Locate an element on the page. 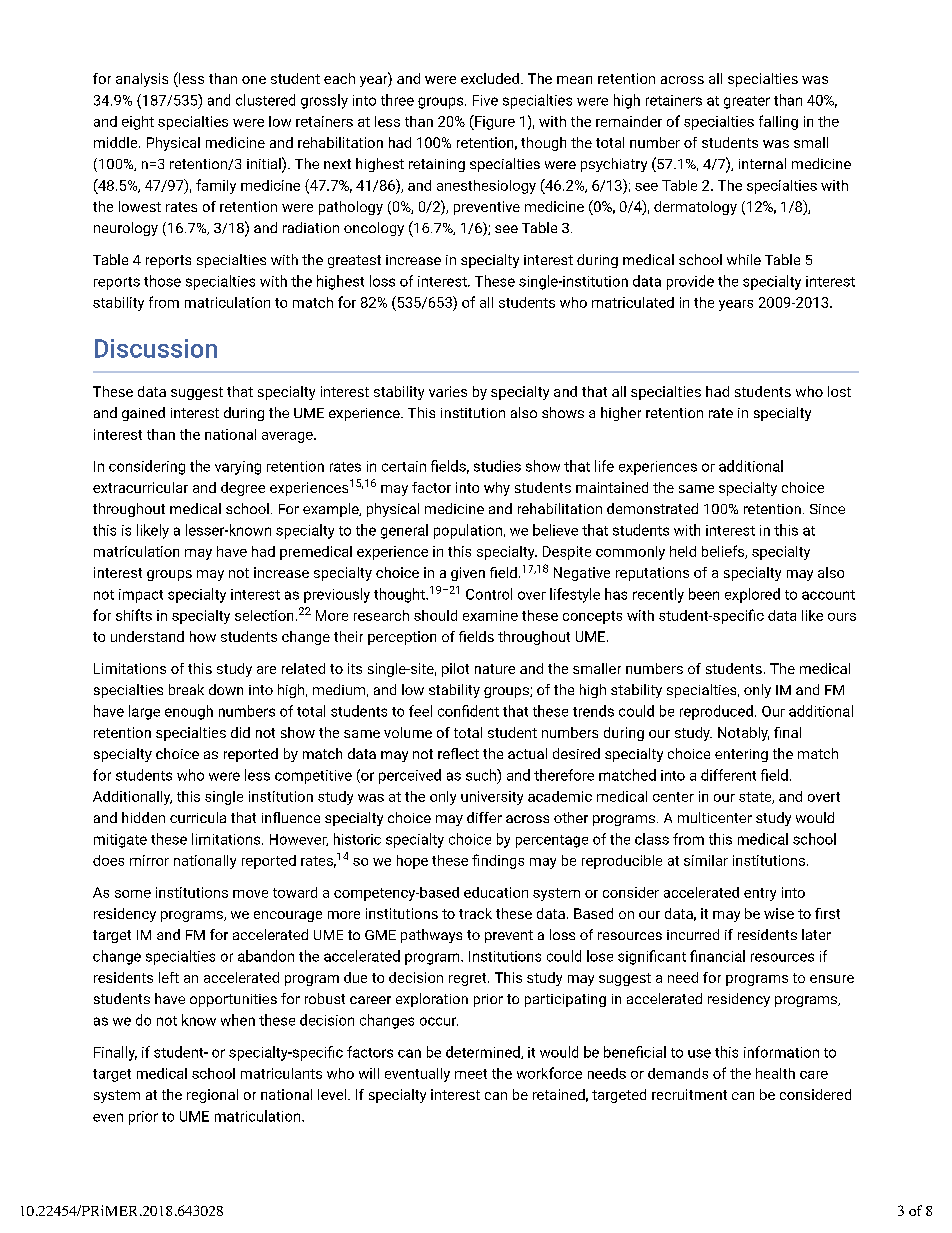 The width and height of the document is (952, 1233). regional is located at coordinates (212, 1096).
